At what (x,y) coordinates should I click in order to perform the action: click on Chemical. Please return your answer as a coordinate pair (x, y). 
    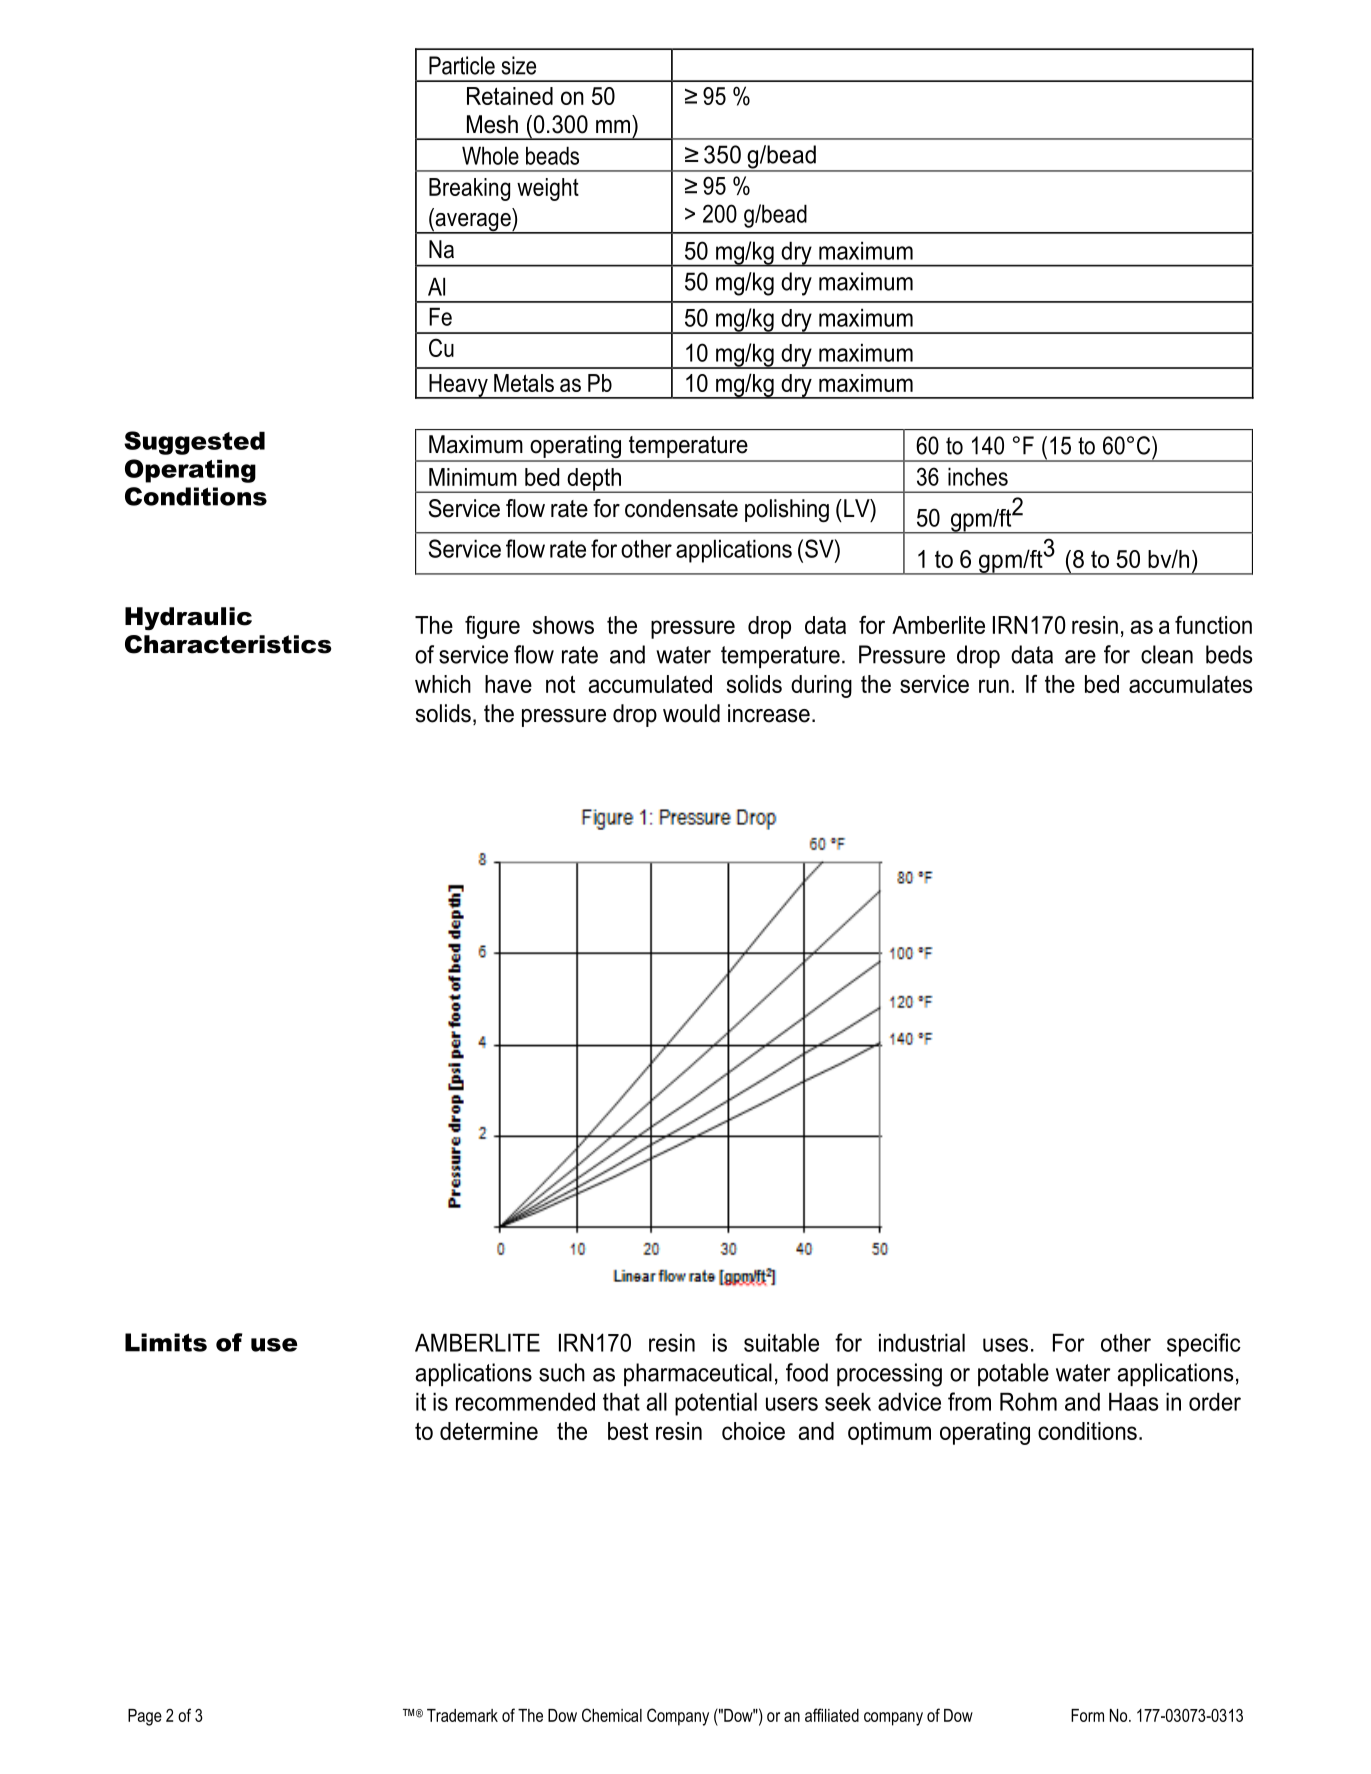
    Looking at the image, I should click on (612, 1715).
